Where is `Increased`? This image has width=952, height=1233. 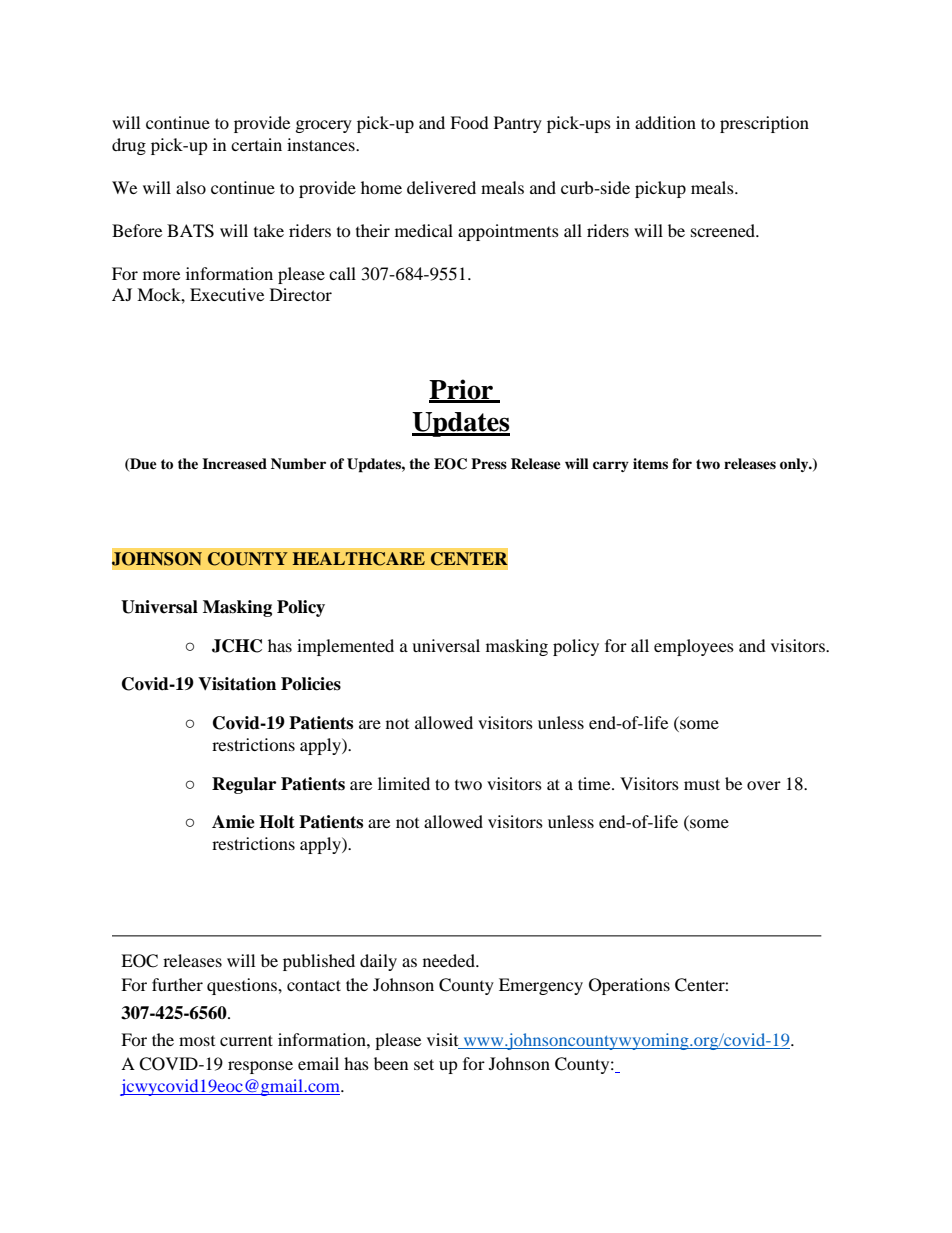 Increased is located at coordinates (234, 463).
